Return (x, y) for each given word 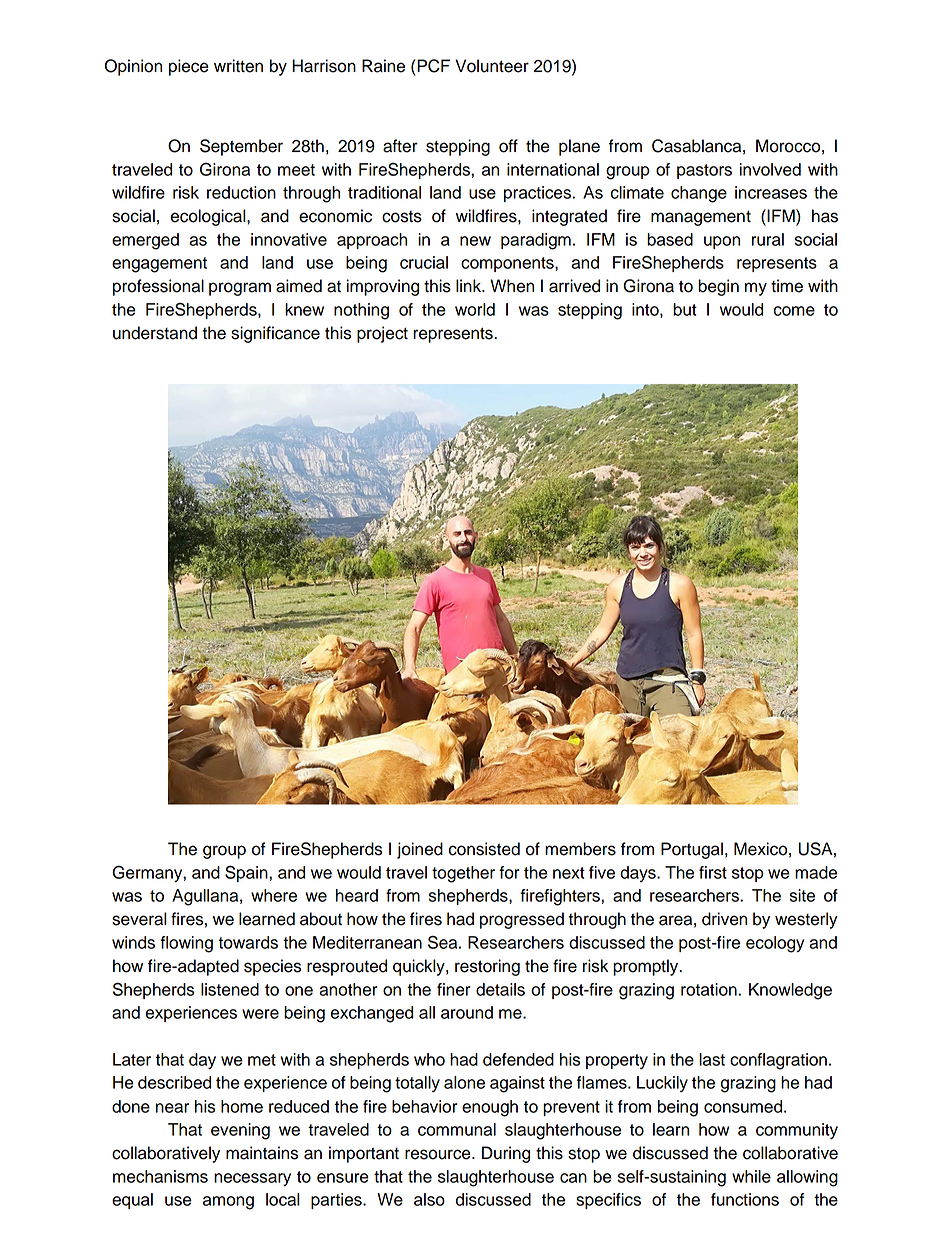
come (794, 311)
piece (189, 67)
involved (770, 169)
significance (275, 334)
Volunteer (492, 66)
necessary (252, 1180)
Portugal (692, 850)
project (382, 334)
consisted (484, 849)
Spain (247, 873)
